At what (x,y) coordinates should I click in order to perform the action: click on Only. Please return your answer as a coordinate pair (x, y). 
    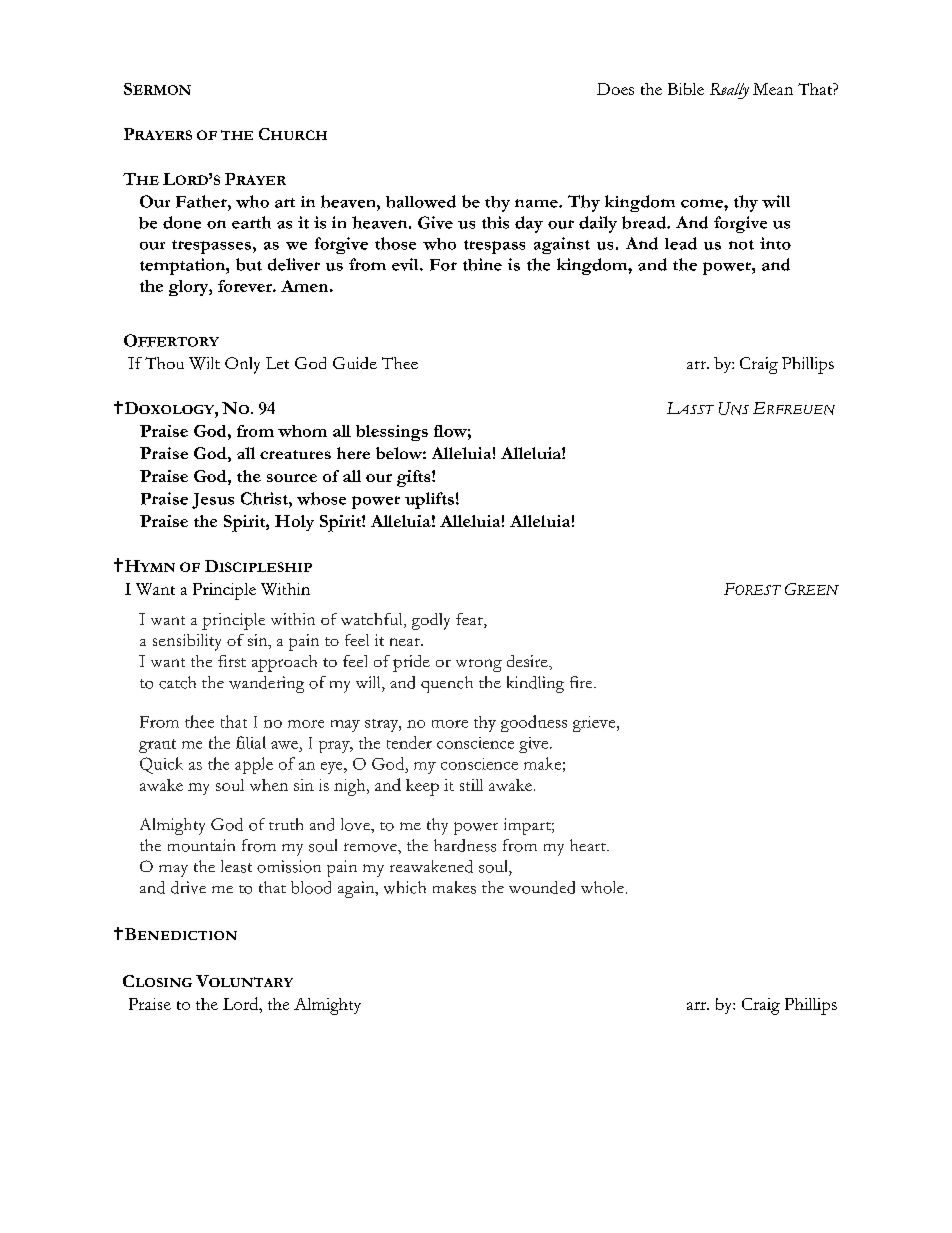
    Looking at the image, I should click on (242, 365).
